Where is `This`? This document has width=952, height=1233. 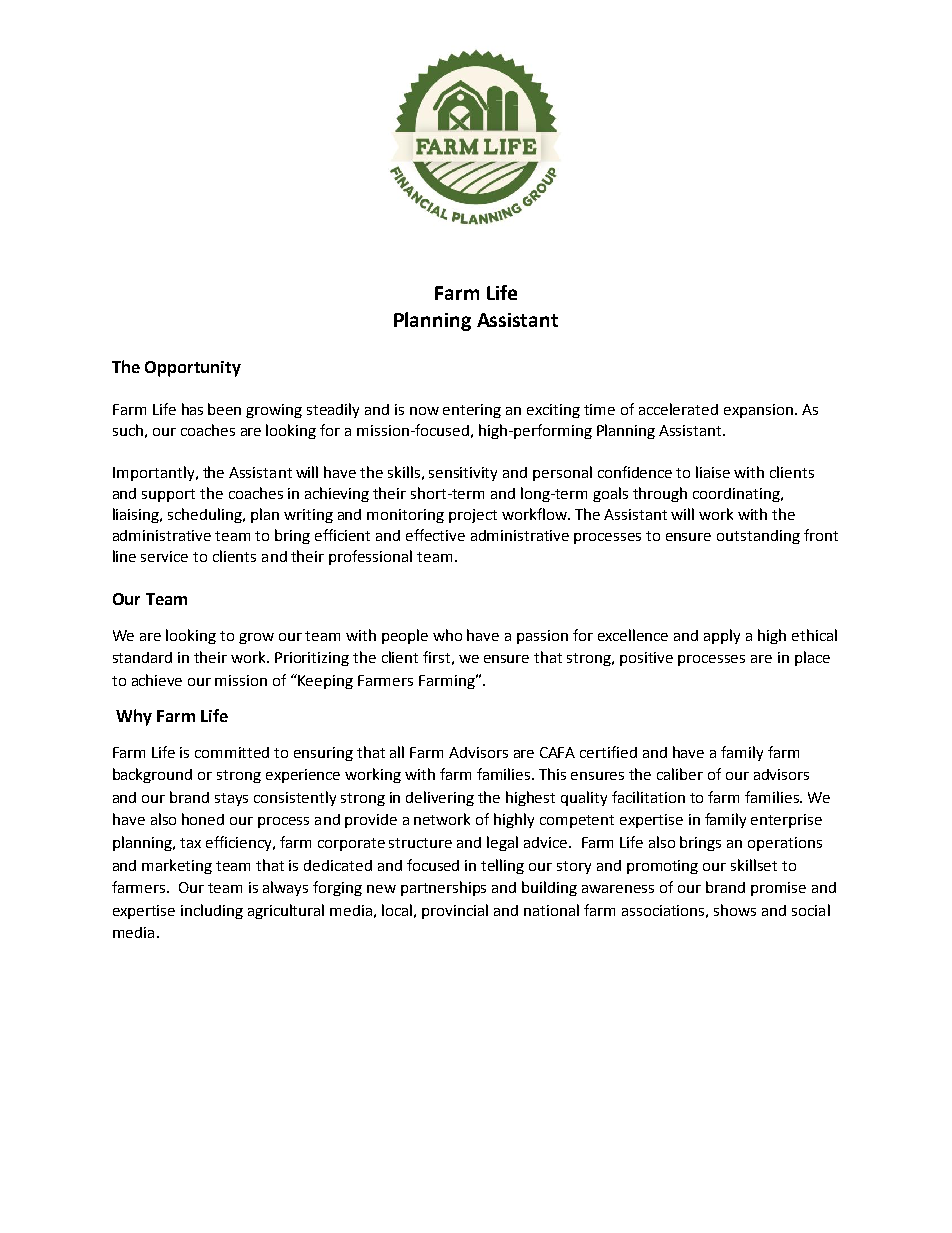 This is located at coordinates (552, 774).
